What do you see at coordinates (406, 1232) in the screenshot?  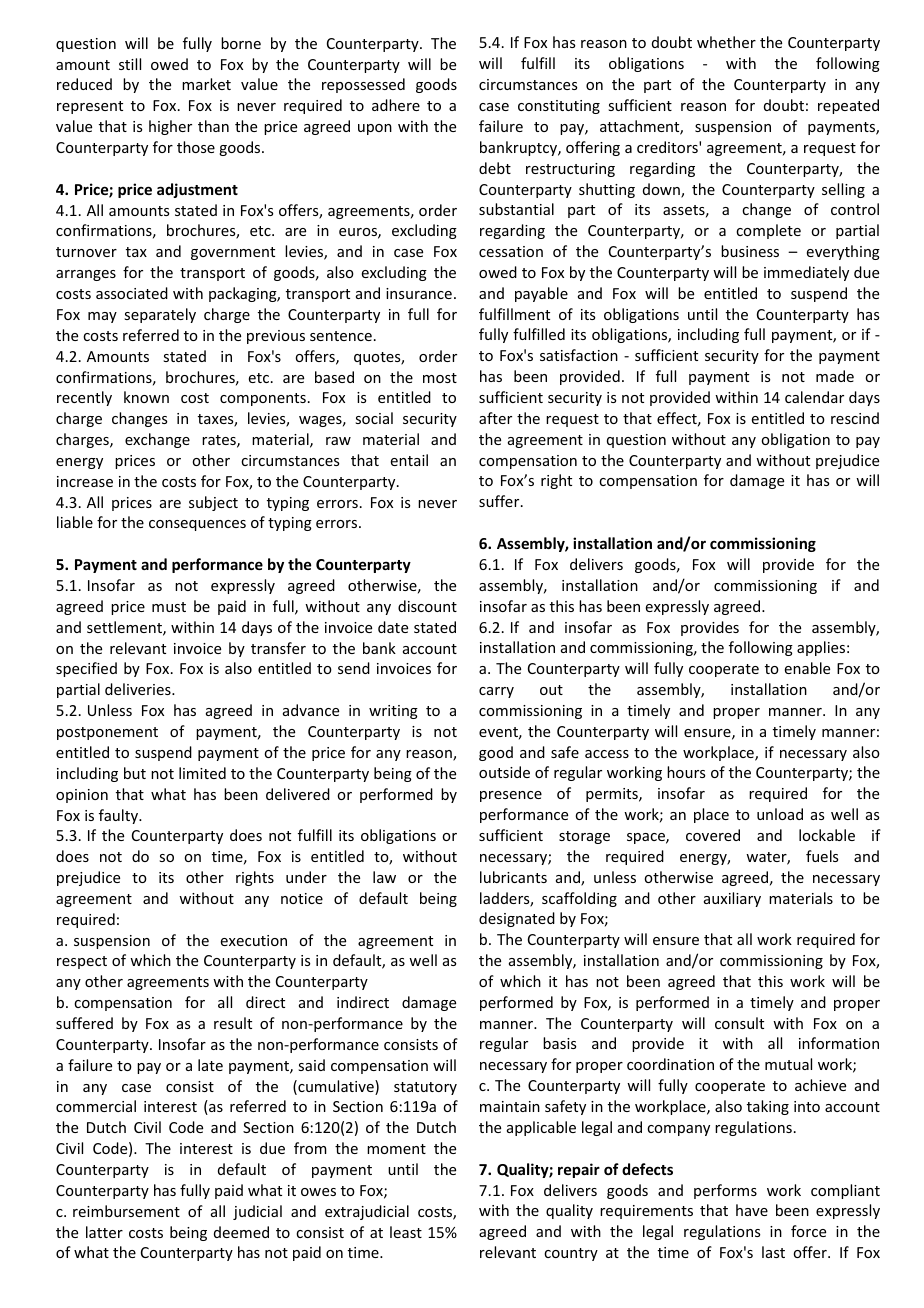 I see `least` at bounding box center [406, 1232].
